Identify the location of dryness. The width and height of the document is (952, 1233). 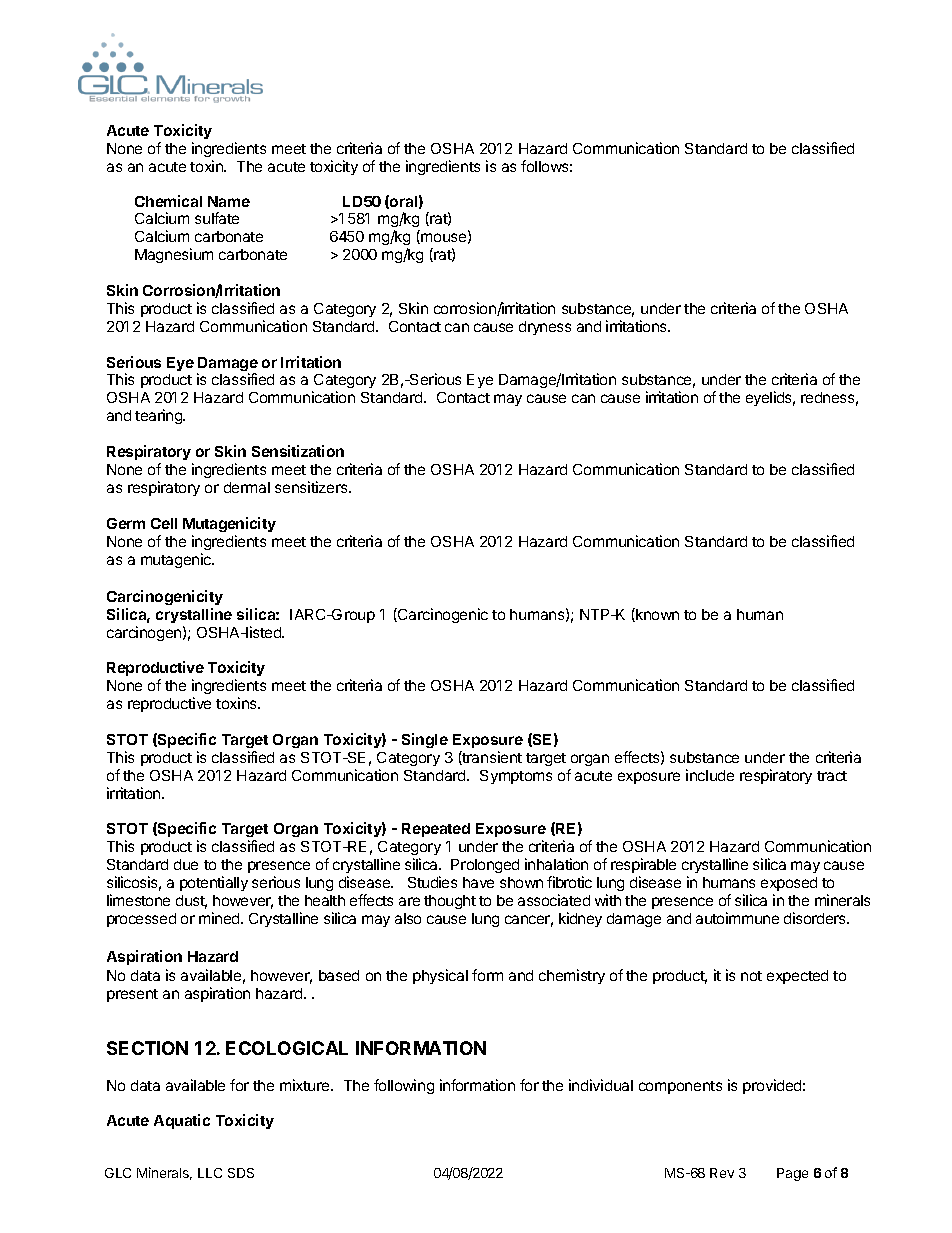
(545, 328).
